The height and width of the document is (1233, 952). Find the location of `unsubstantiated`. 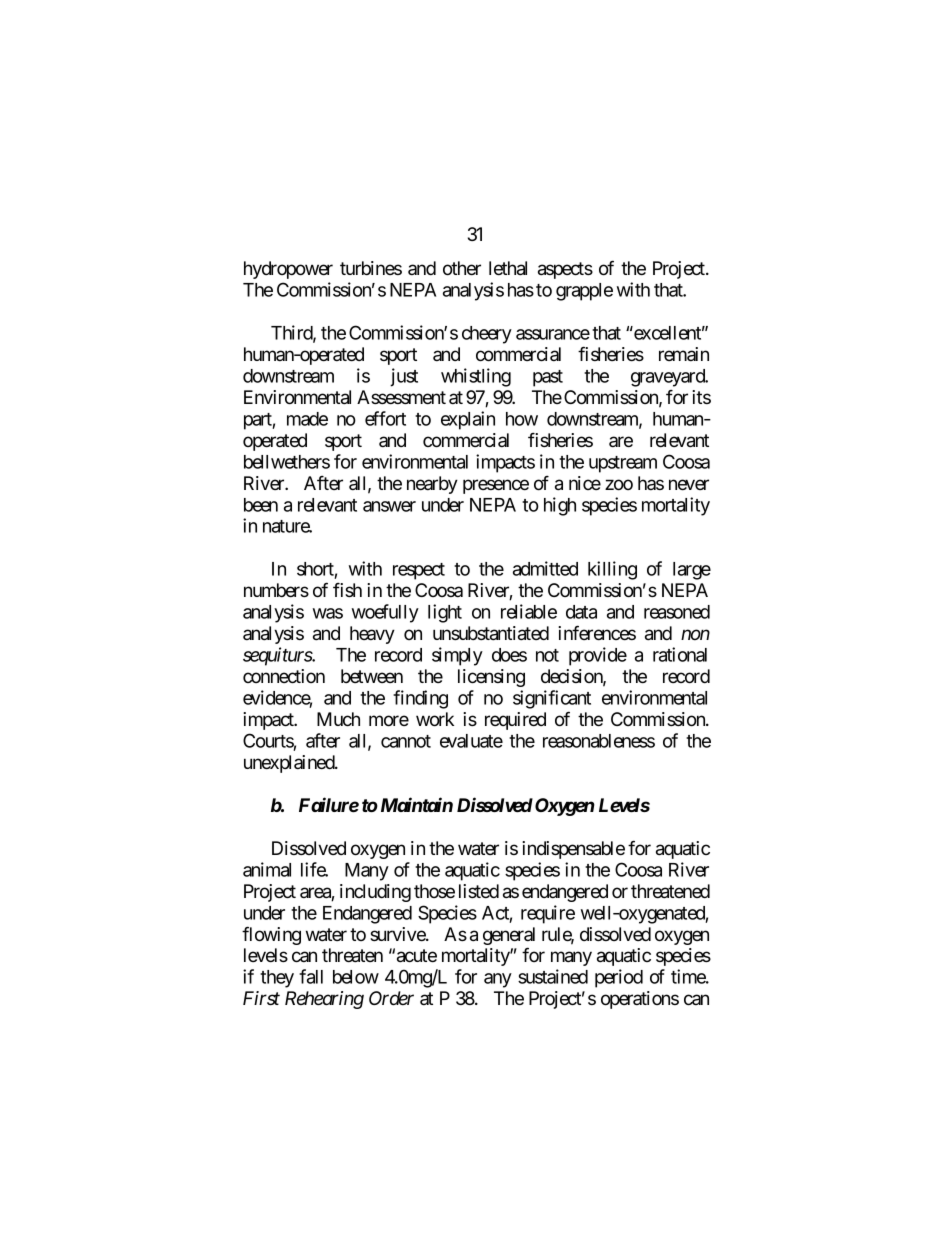

unsubstantiated is located at coordinates (491, 633).
